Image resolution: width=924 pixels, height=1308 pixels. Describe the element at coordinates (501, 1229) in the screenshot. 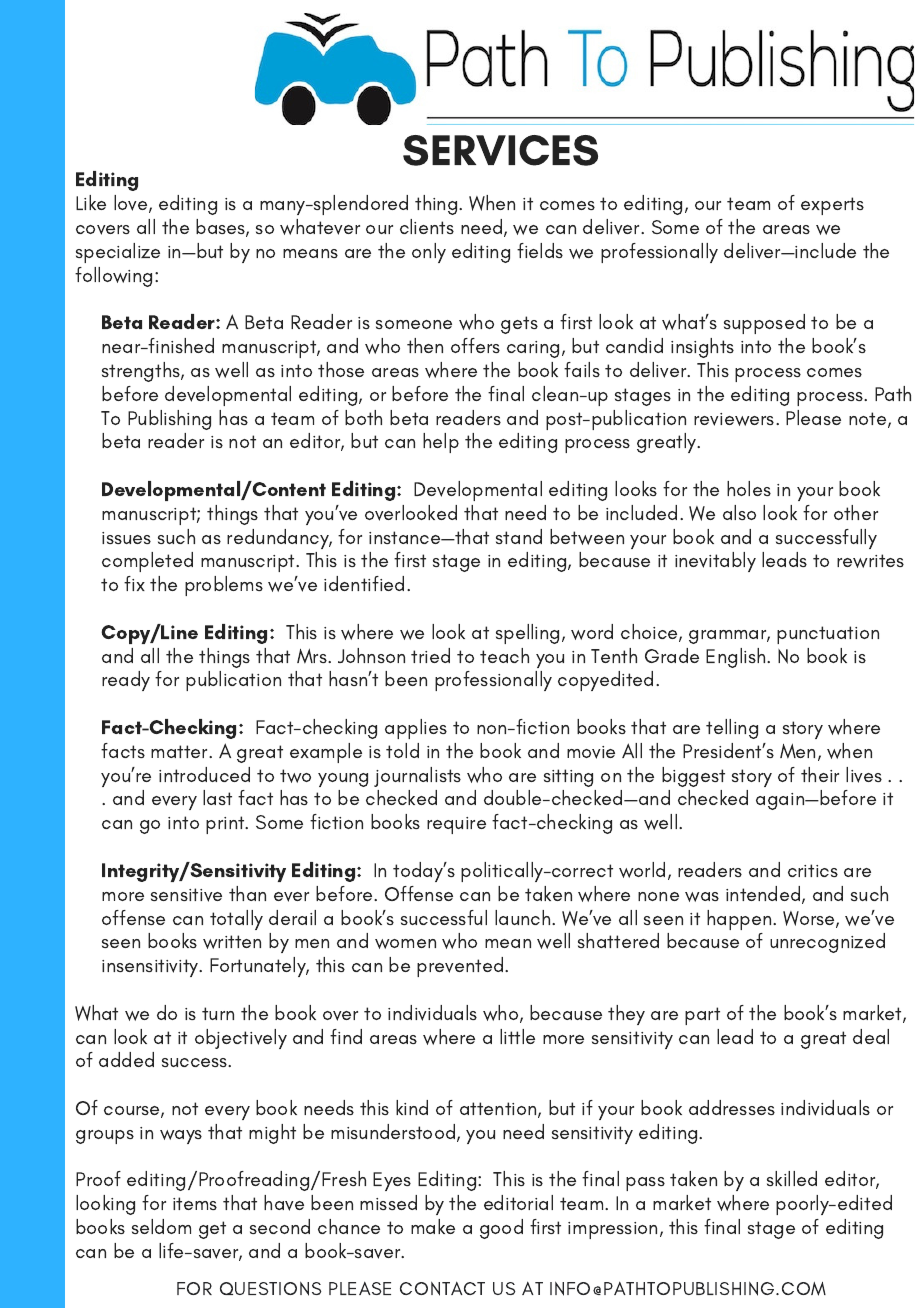

I see `good` at that location.
